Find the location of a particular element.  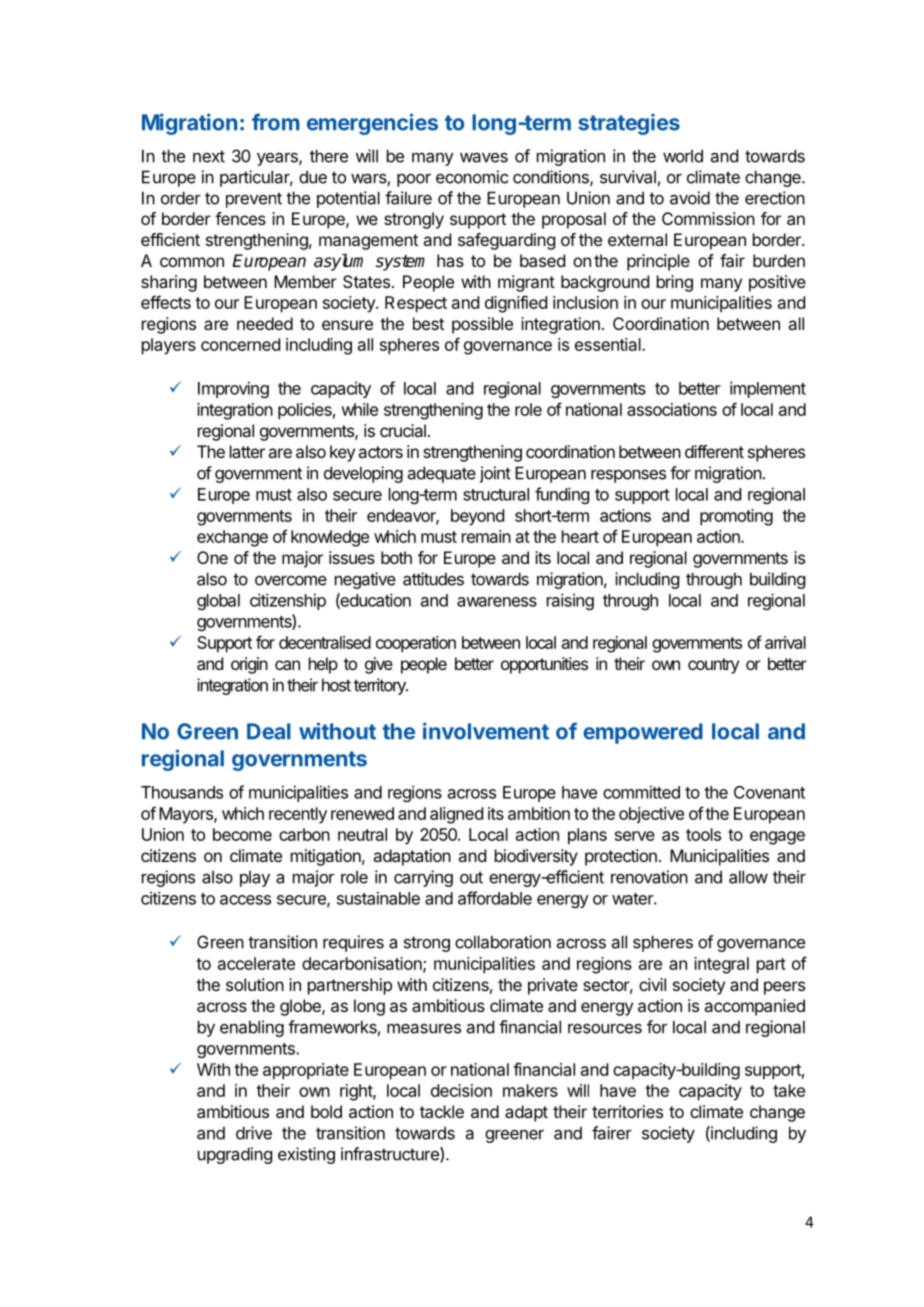

become is located at coordinates (242, 834).
